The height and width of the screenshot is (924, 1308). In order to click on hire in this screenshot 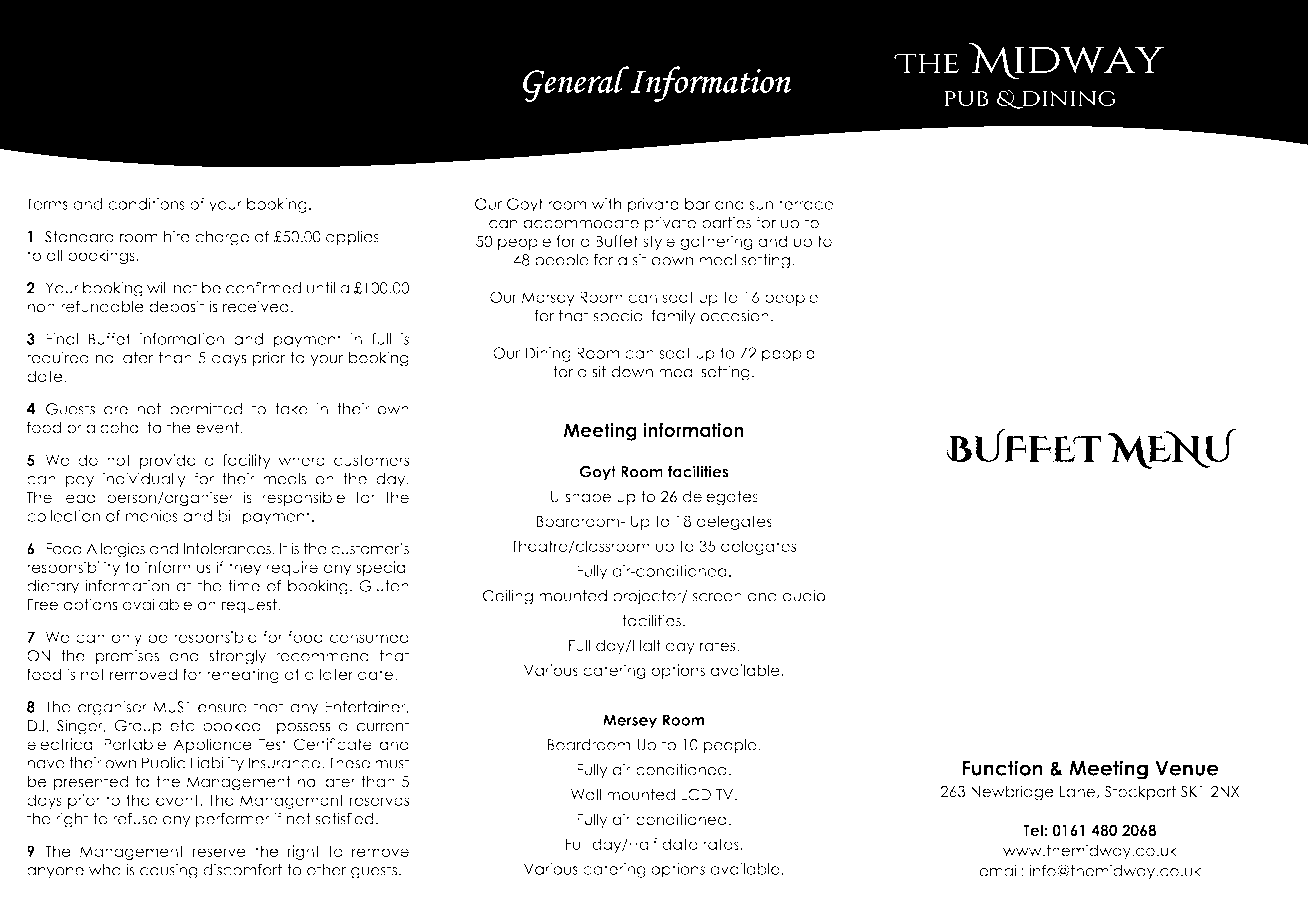, I will do `click(177, 236)`.
